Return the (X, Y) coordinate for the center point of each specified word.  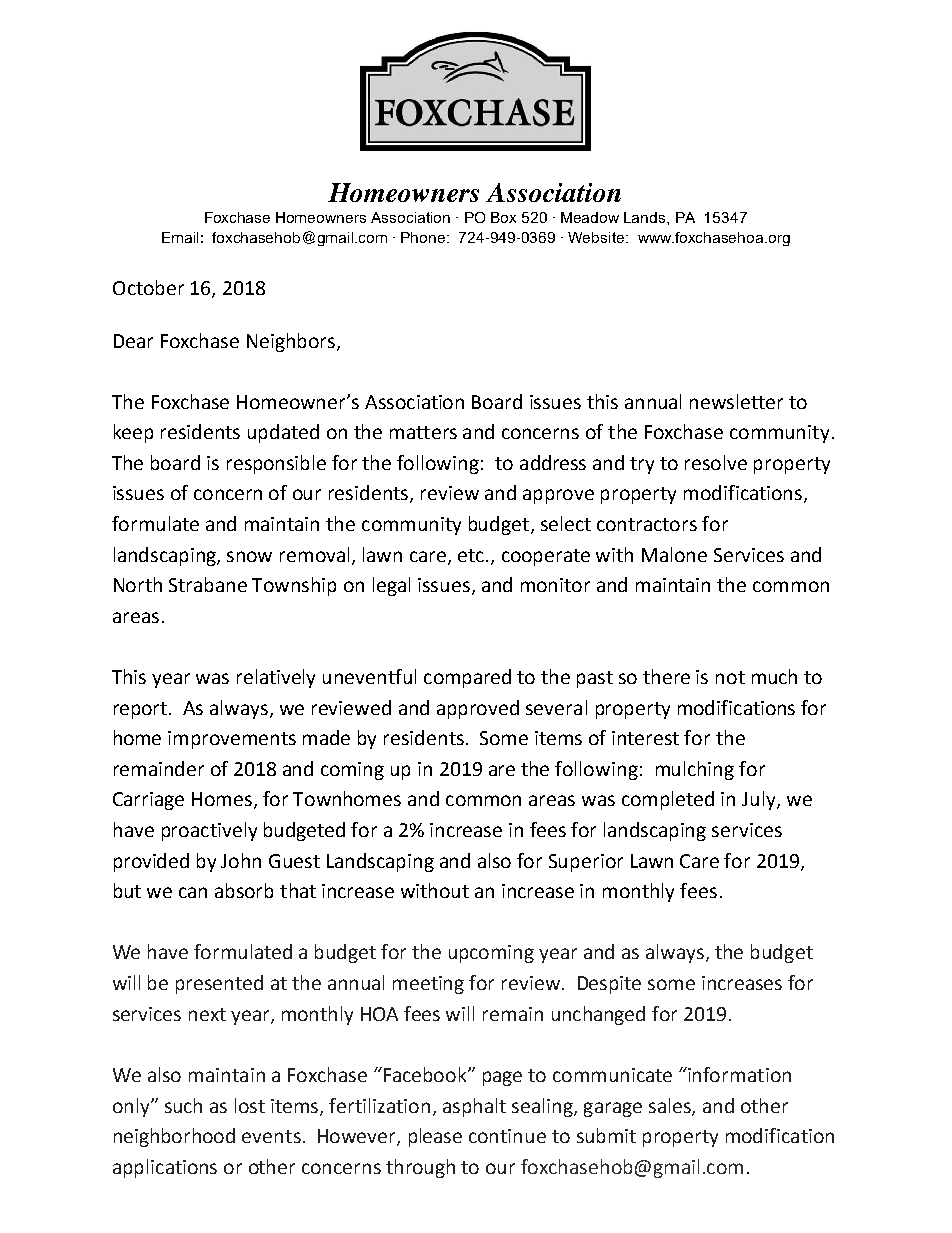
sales (671, 1106)
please (435, 1137)
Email (180, 237)
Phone (424, 237)
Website (596, 237)
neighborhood (174, 1137)
